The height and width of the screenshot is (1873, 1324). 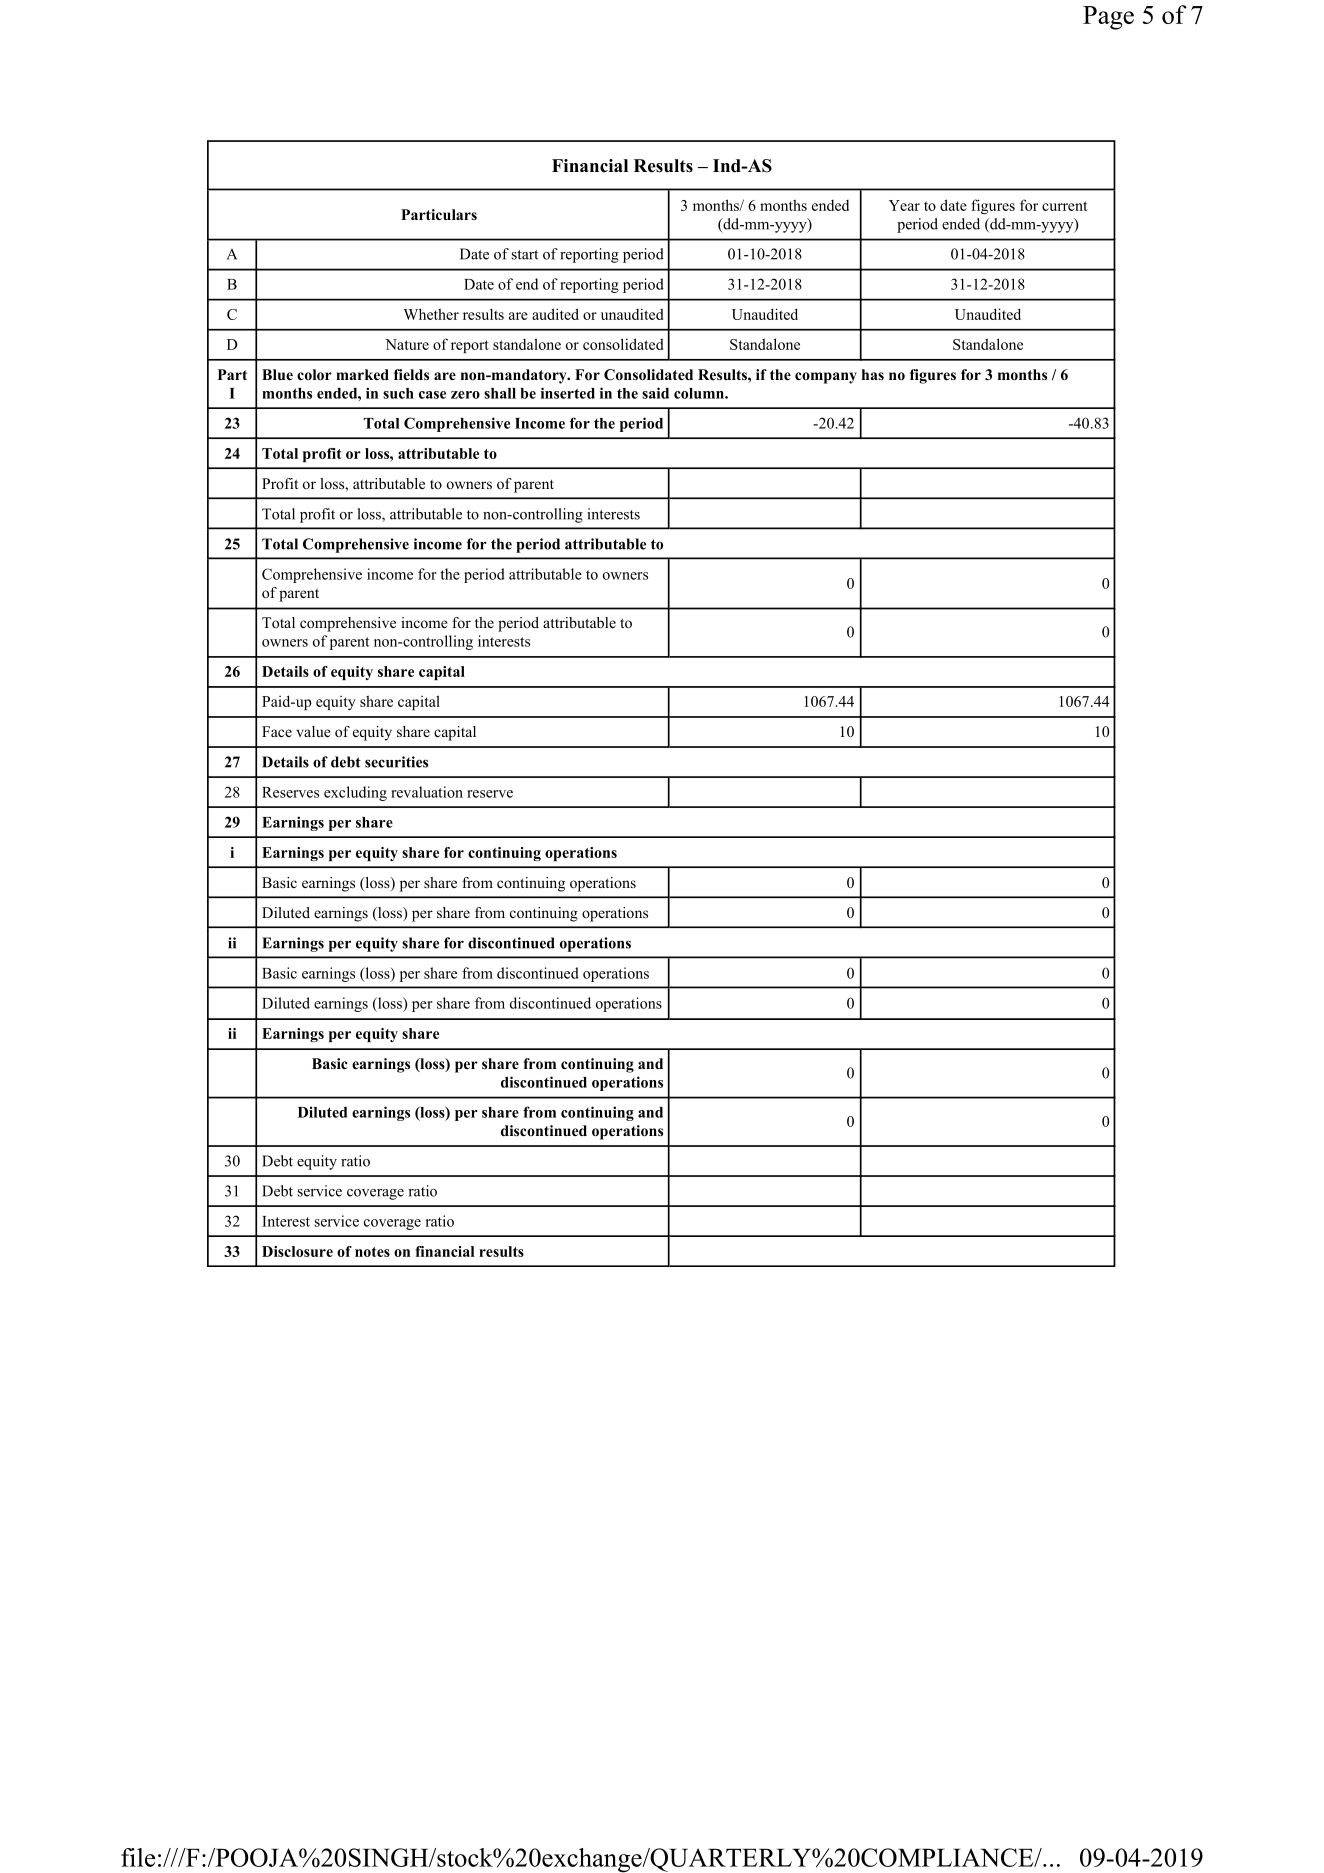 What do you see at coordinates (525, 255) in the screenshot?
I see `start` at bounding box center [525, 255].
